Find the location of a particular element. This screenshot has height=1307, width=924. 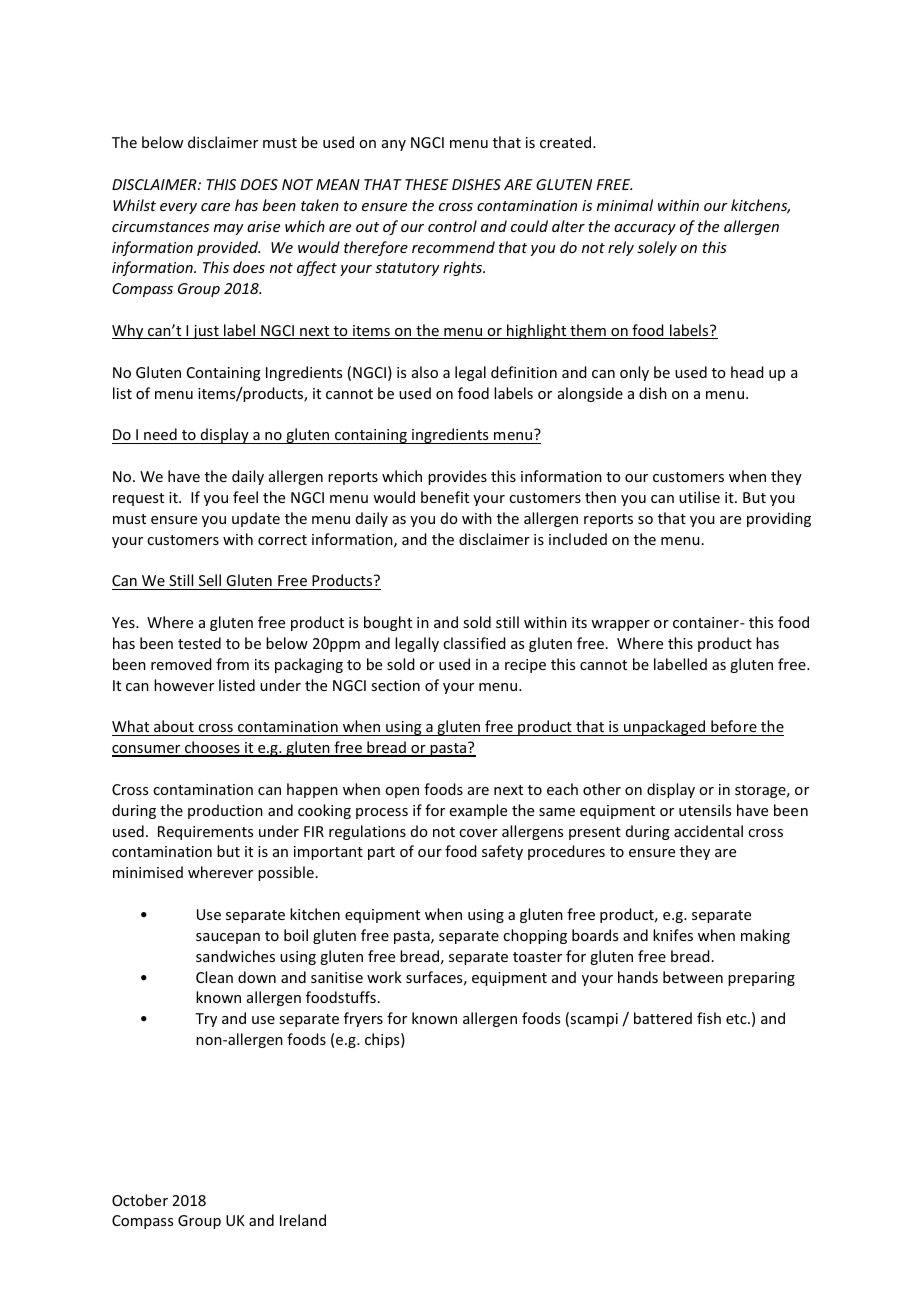

cover is located at coordinates (478, 833).
